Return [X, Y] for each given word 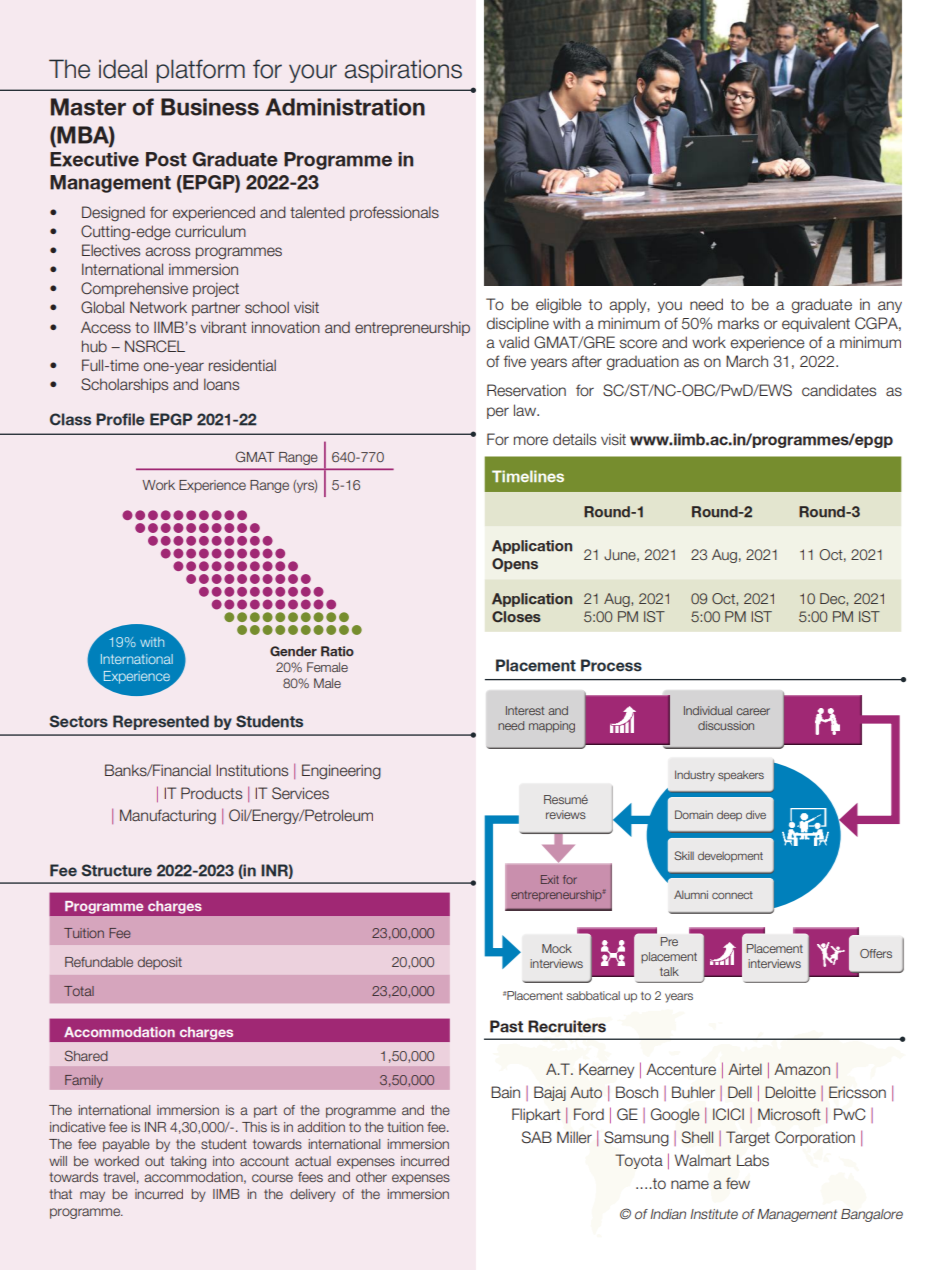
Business [210, 107]
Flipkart [536, 1115]
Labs [753, 1160]
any [890, 307]
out [154, 1161]
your [313, 73]
